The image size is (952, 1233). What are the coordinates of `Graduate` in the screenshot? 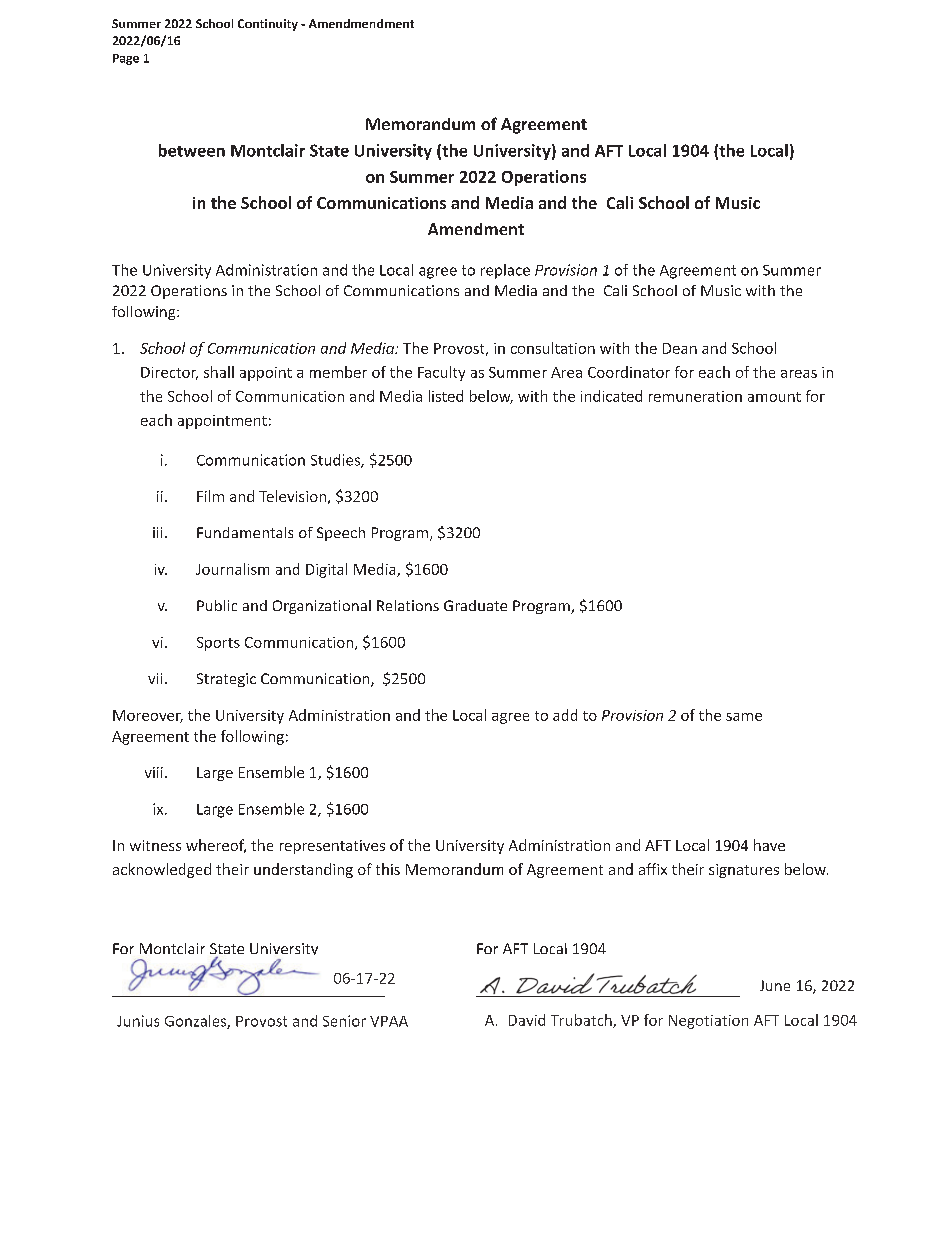 It's located at (475, 605).
